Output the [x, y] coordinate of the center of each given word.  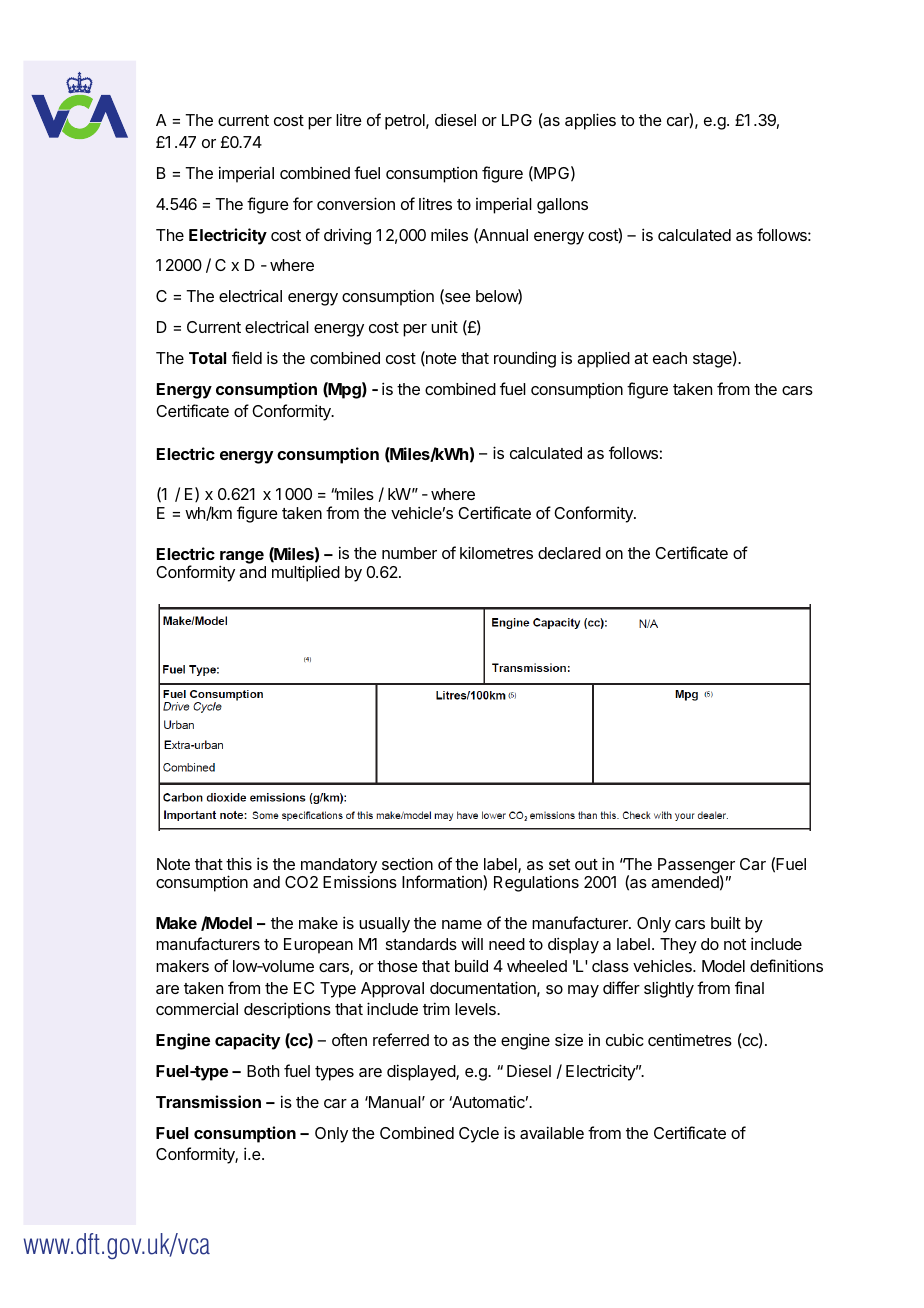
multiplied [306, 573]
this [239, 864]
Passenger [696, 867]
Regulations [536, 883]
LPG [517, 120]
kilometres [496, 552]
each [670, 358]
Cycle [479, 1135]
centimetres [690, 1039]
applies [590, 121]
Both [263, 1071]
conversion [356, 203]
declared [569, 553]
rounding [525, 359]
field [247, 357]
